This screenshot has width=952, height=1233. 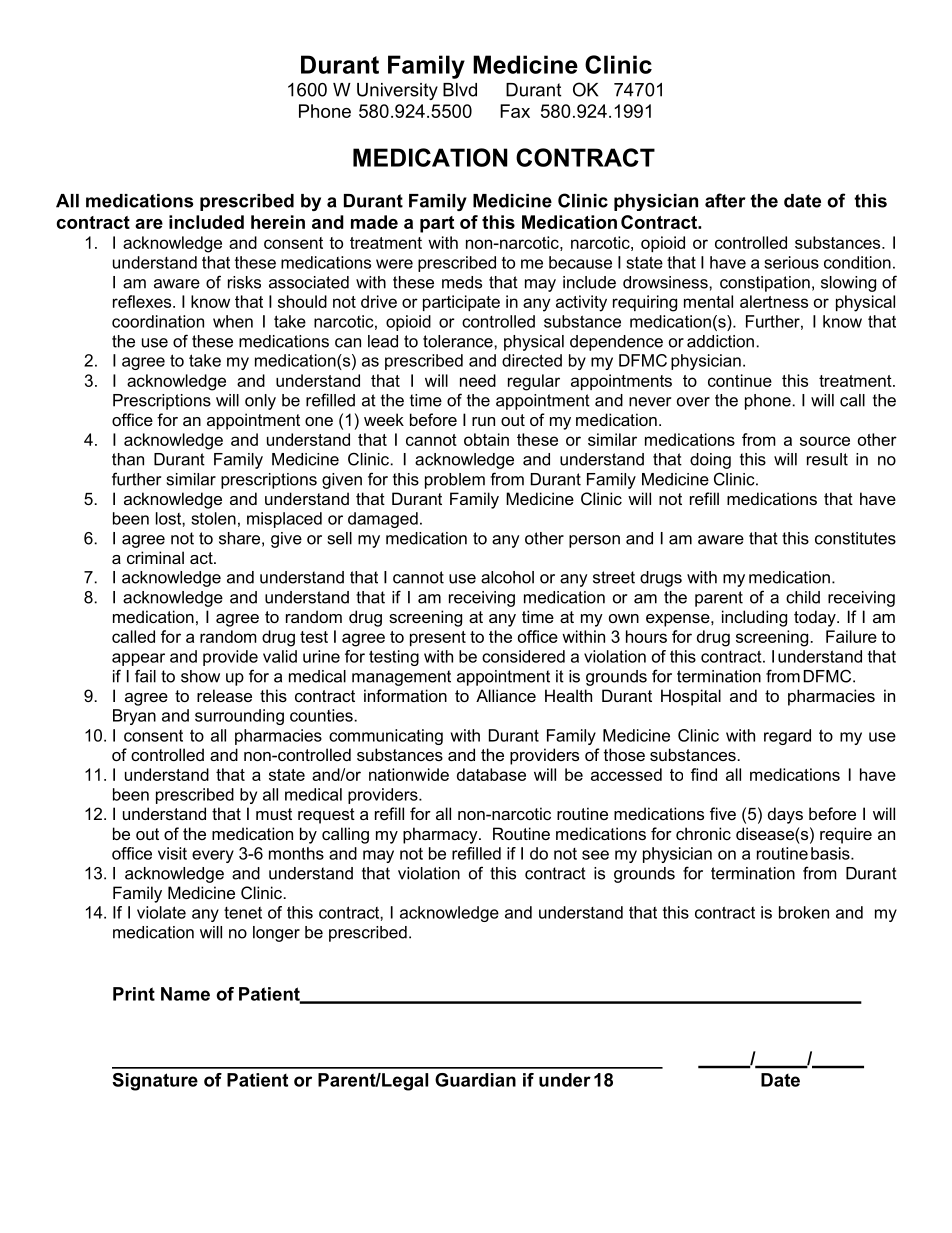 What do you see at coordinates (155, 1082) in the screenshot?
I see `Signature` at bounding box center [155, 1082].
